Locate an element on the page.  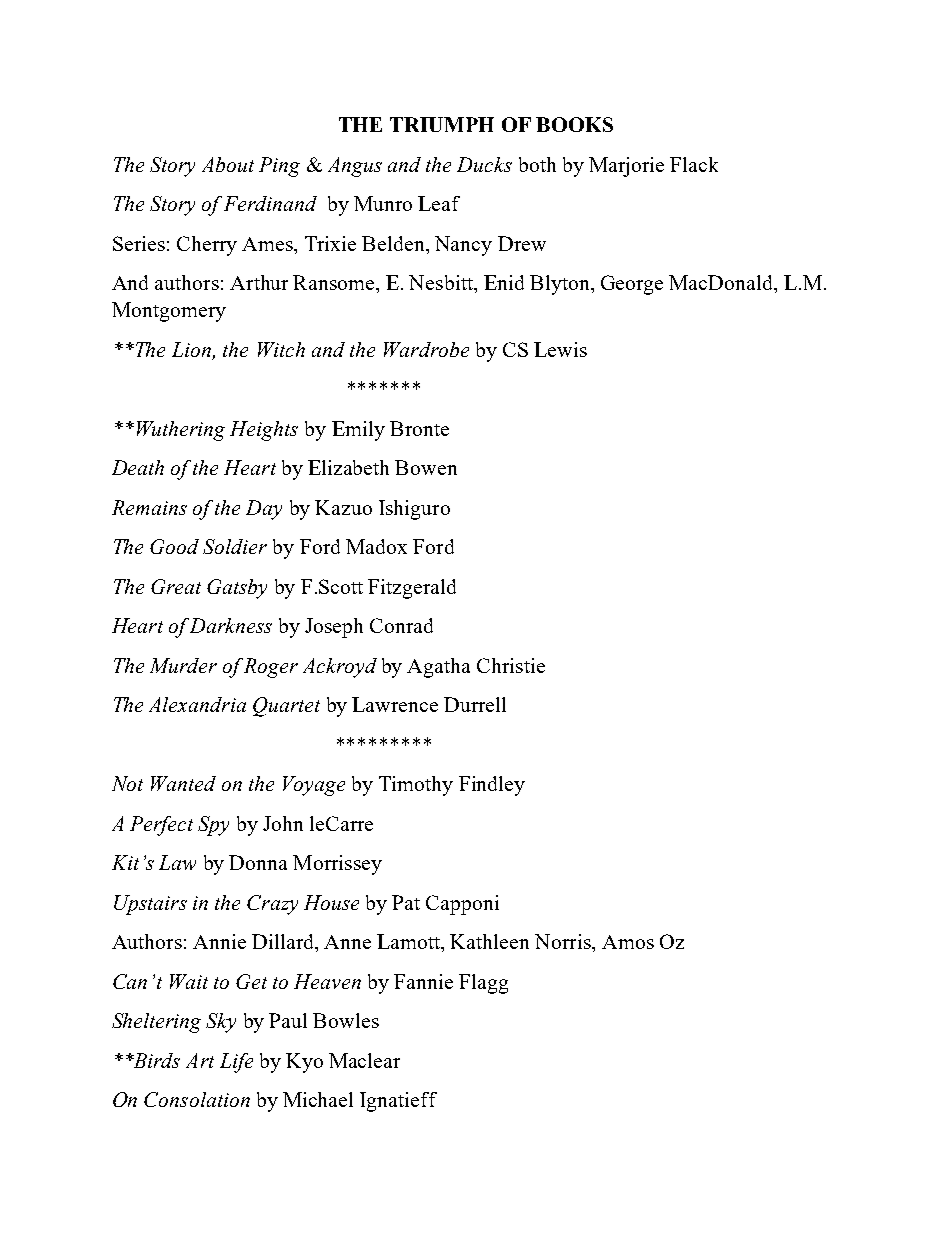
Marjorie is located at coordinates (626, 167).
